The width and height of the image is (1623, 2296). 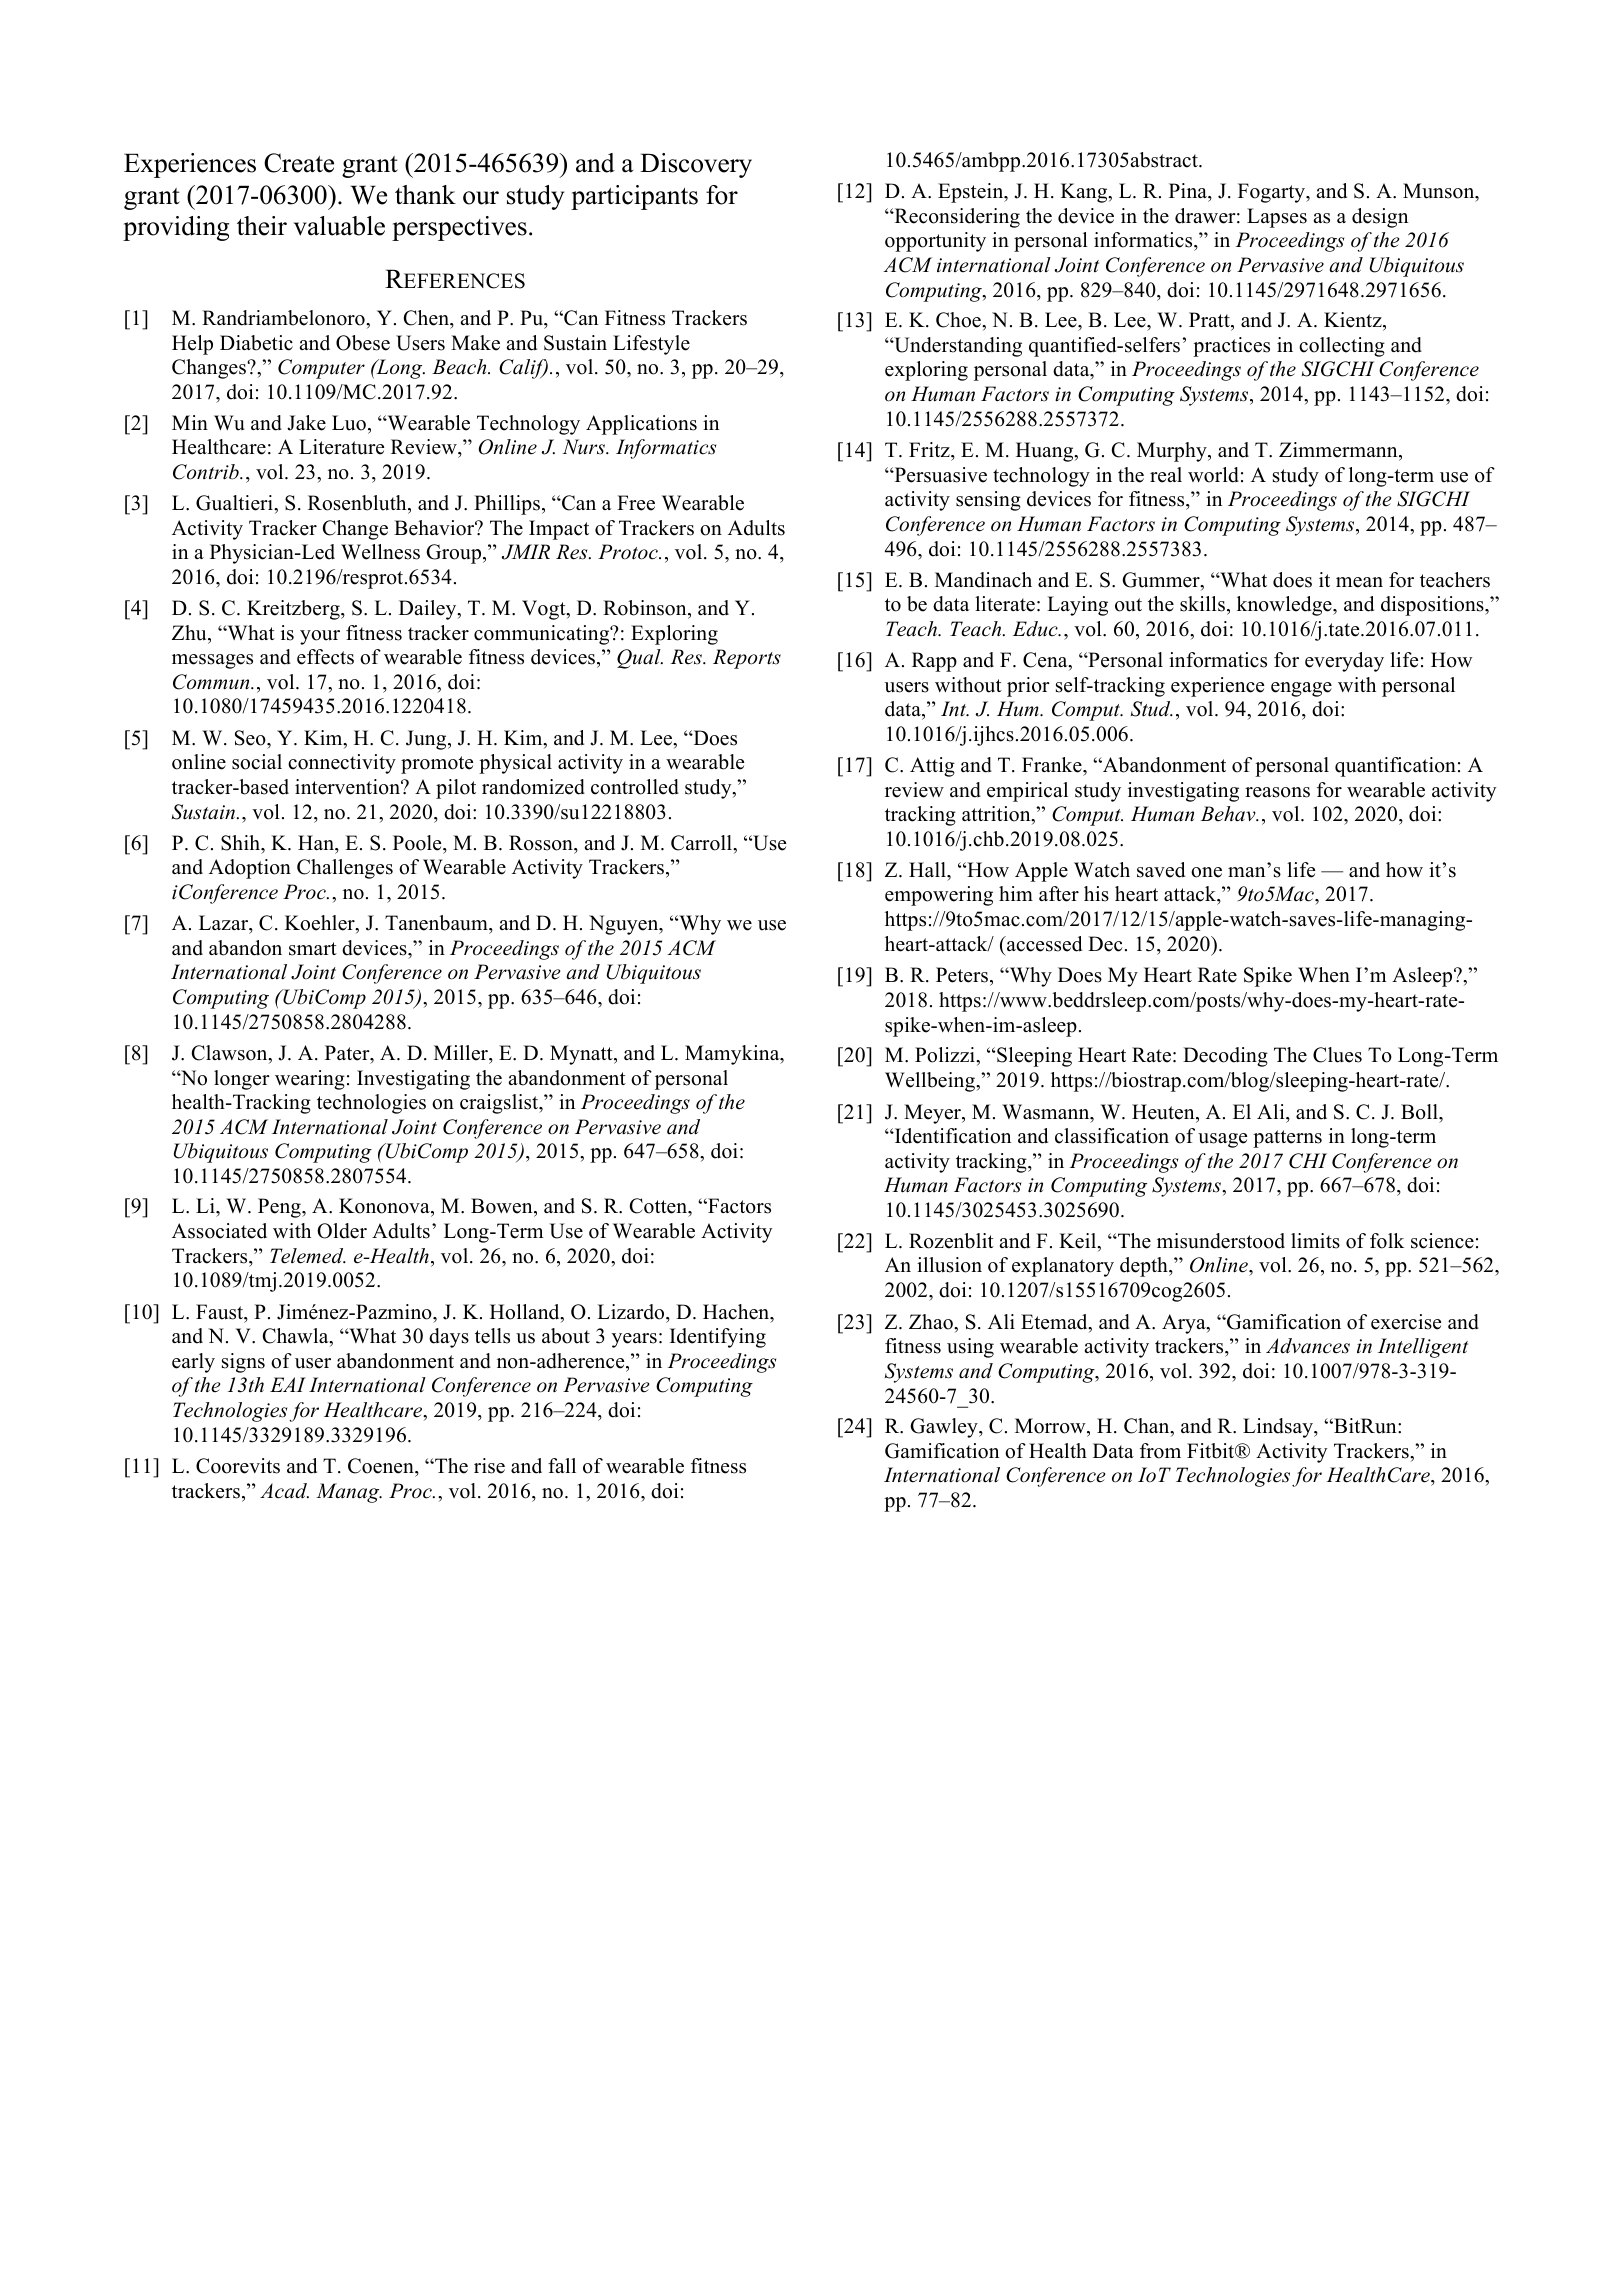 I want to click on Reports, so click(x=747, y=659).
